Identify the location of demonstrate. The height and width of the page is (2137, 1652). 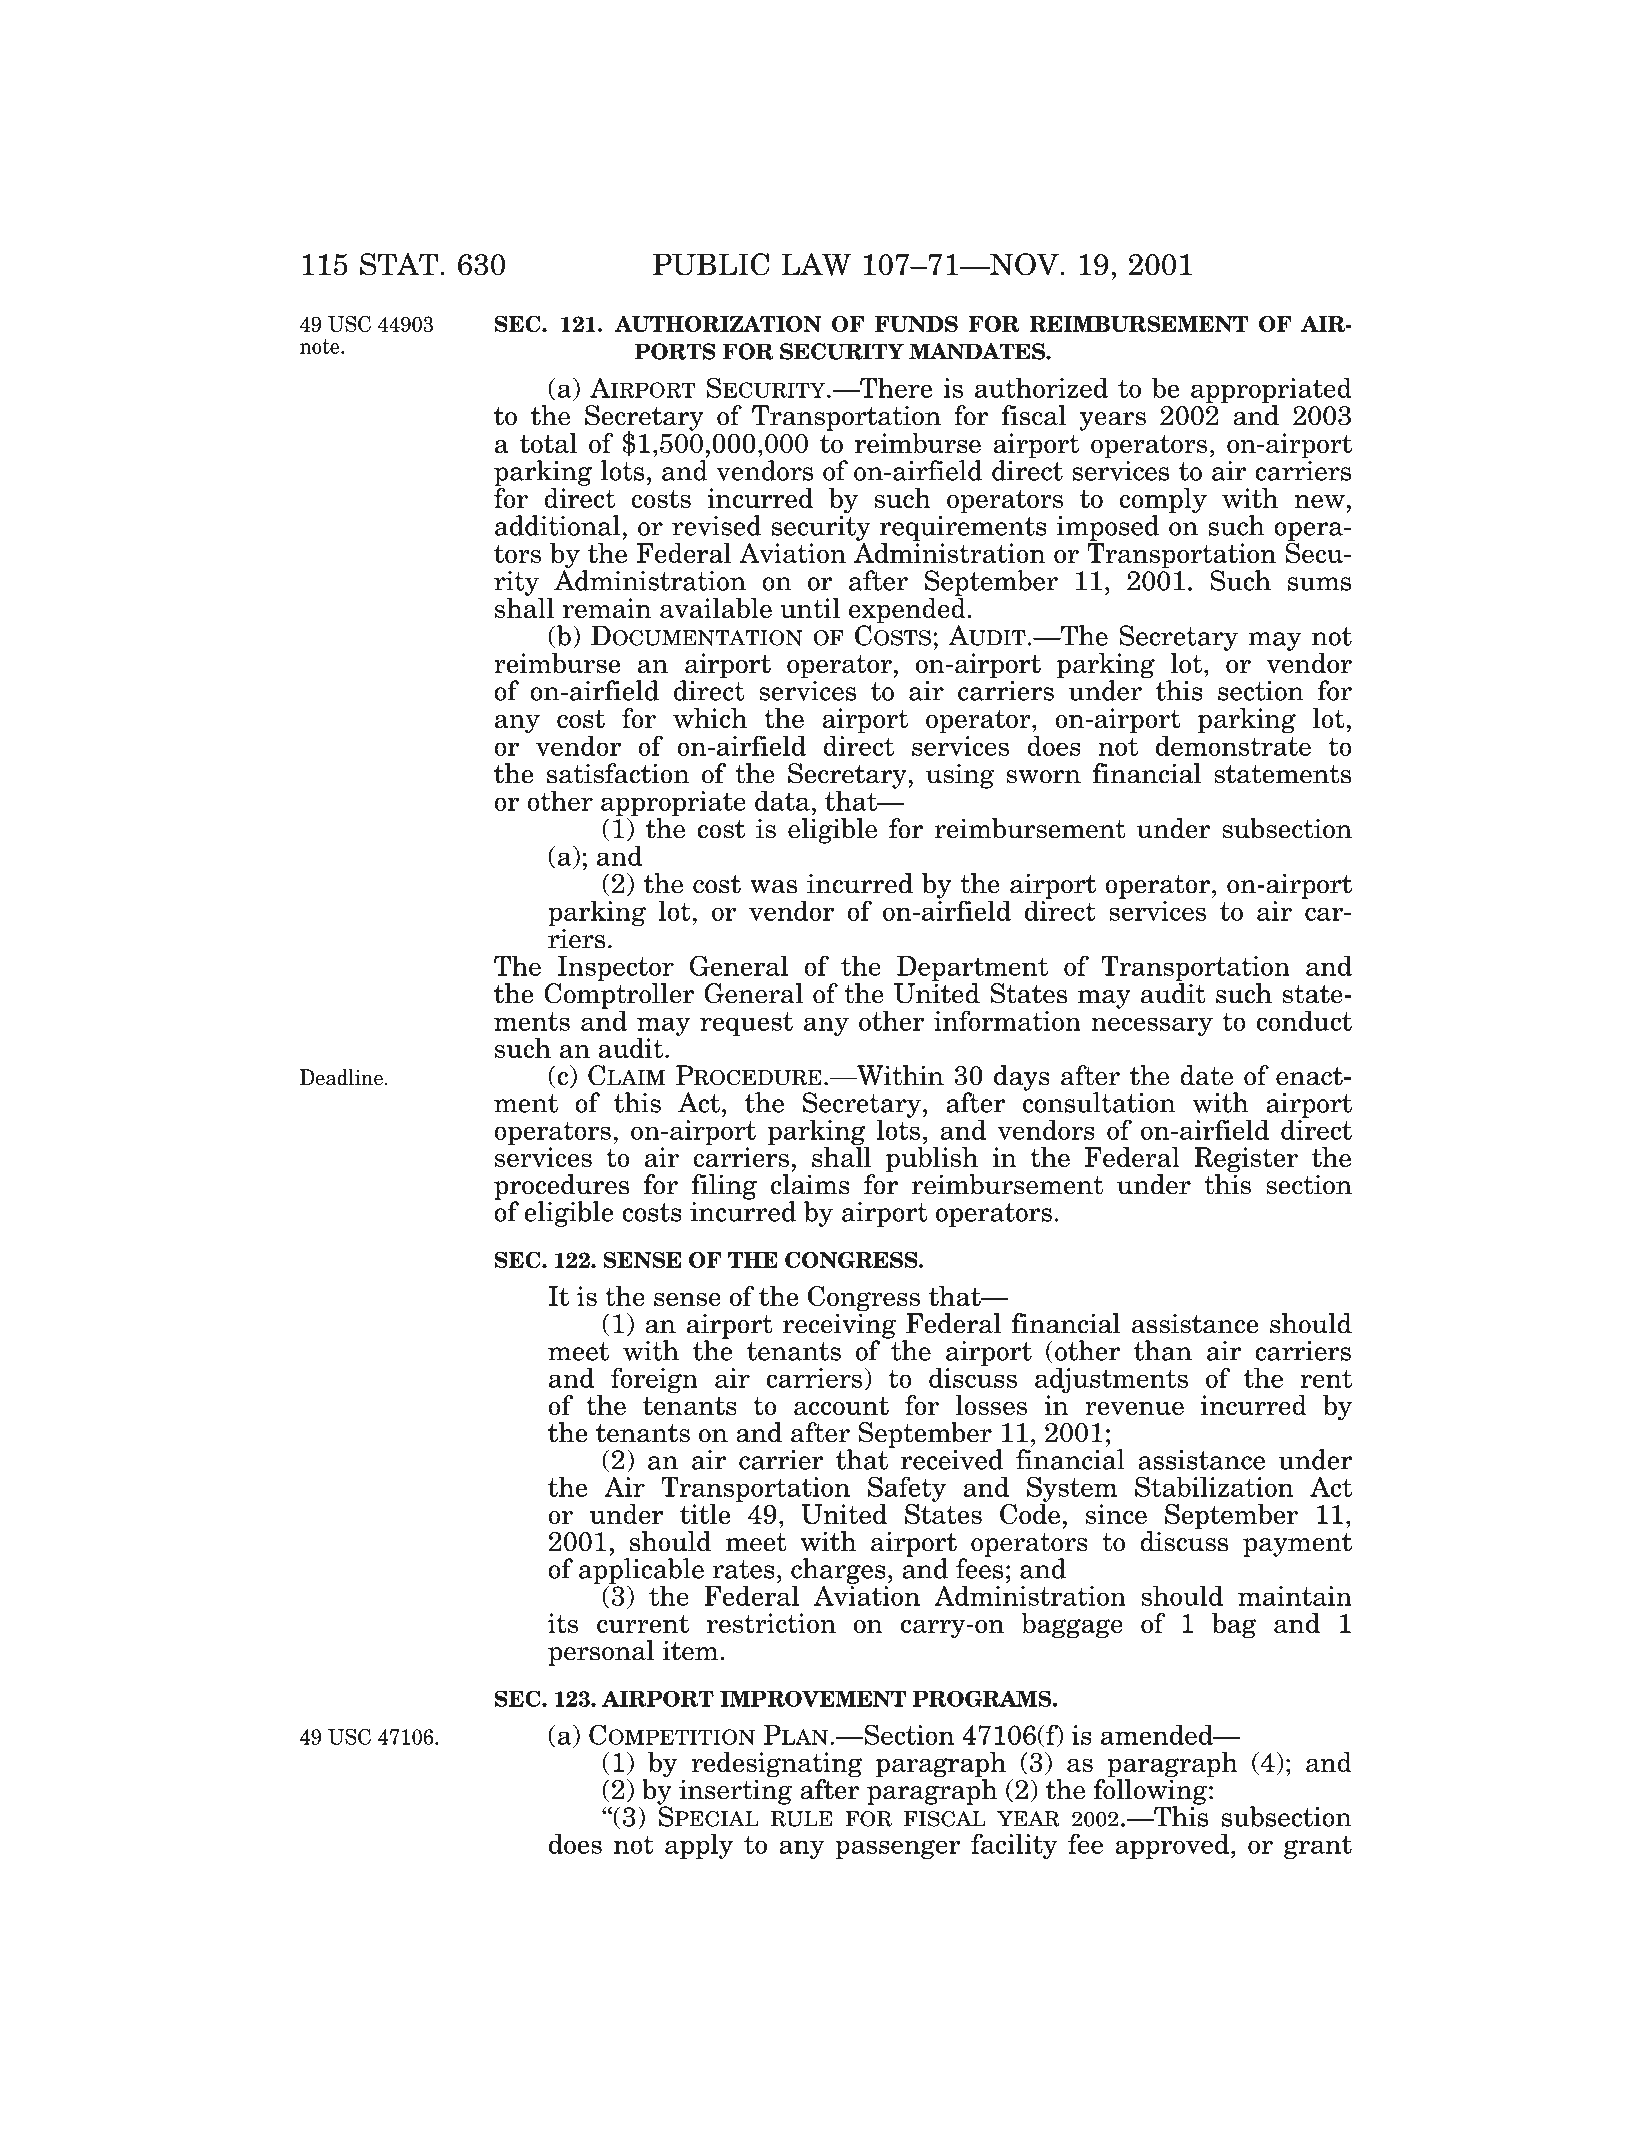
(1233, 744).
